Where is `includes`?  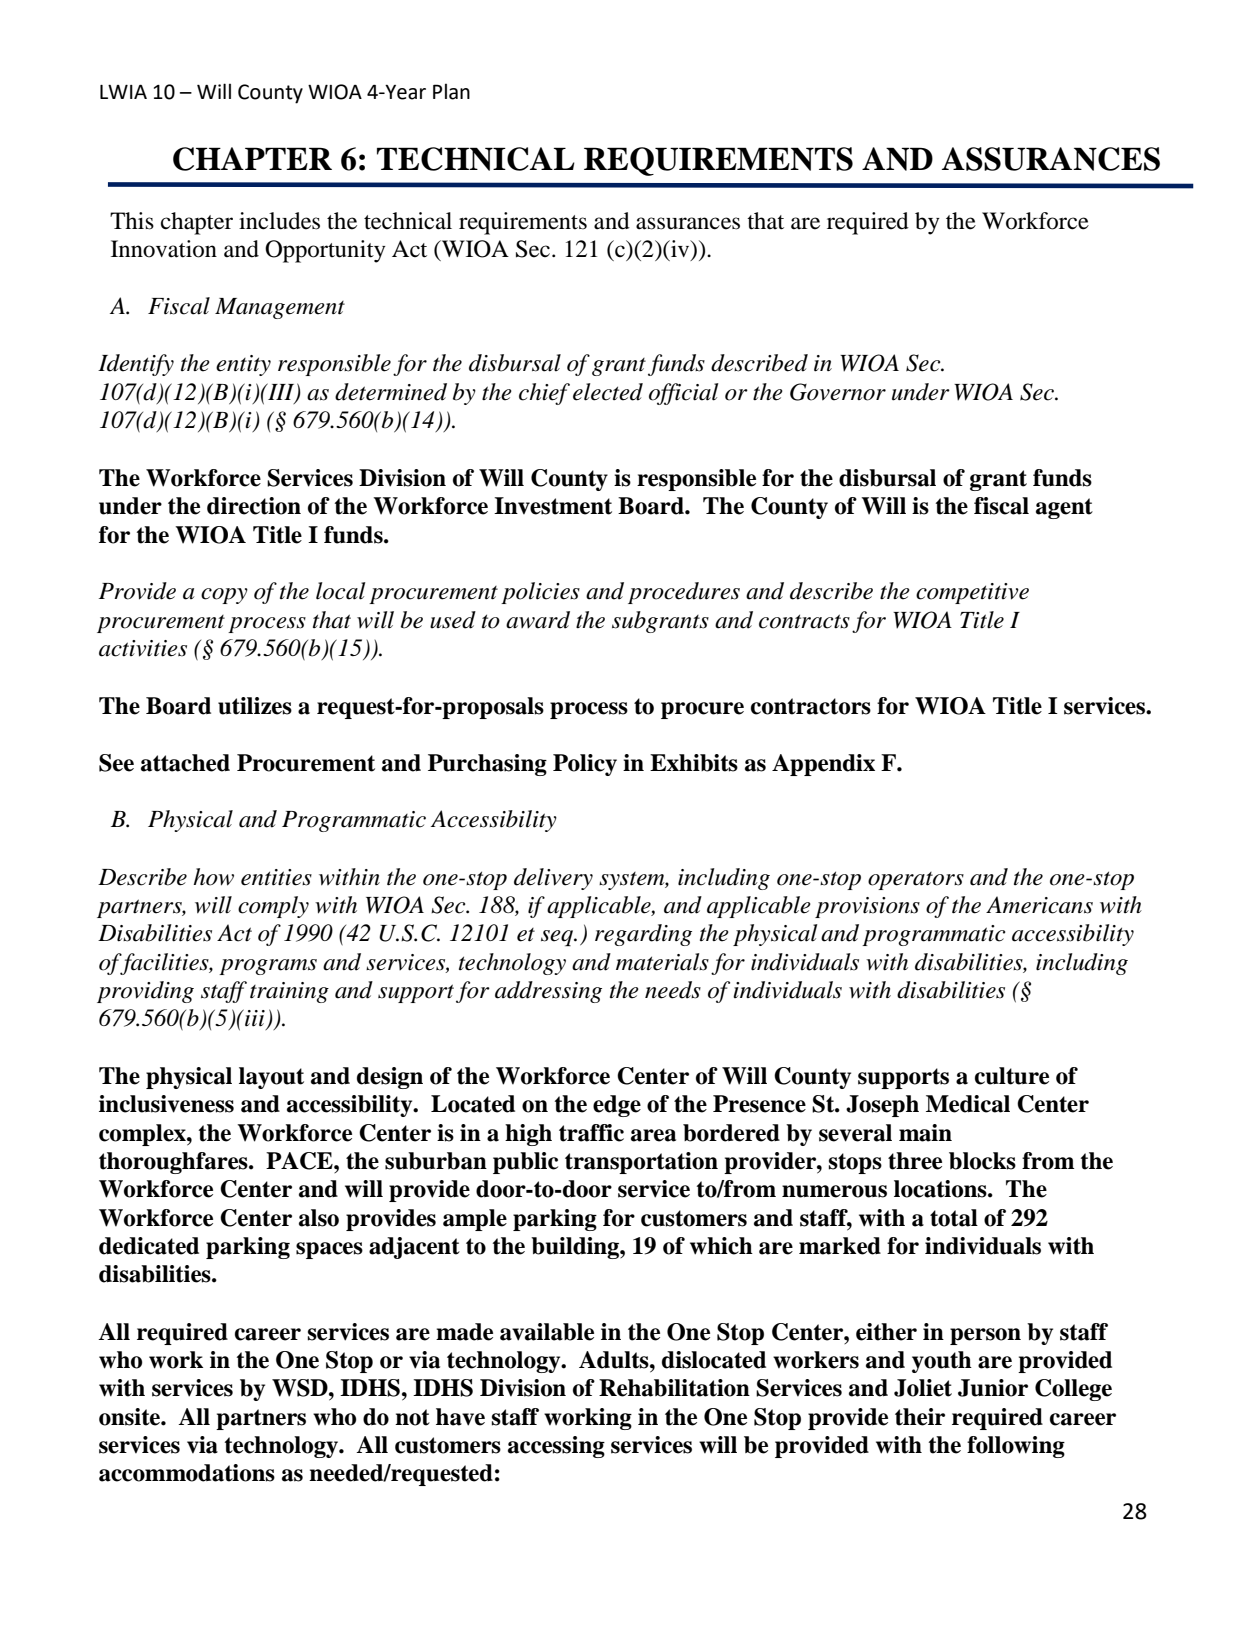 includes is located at coordinates (279, 221).
